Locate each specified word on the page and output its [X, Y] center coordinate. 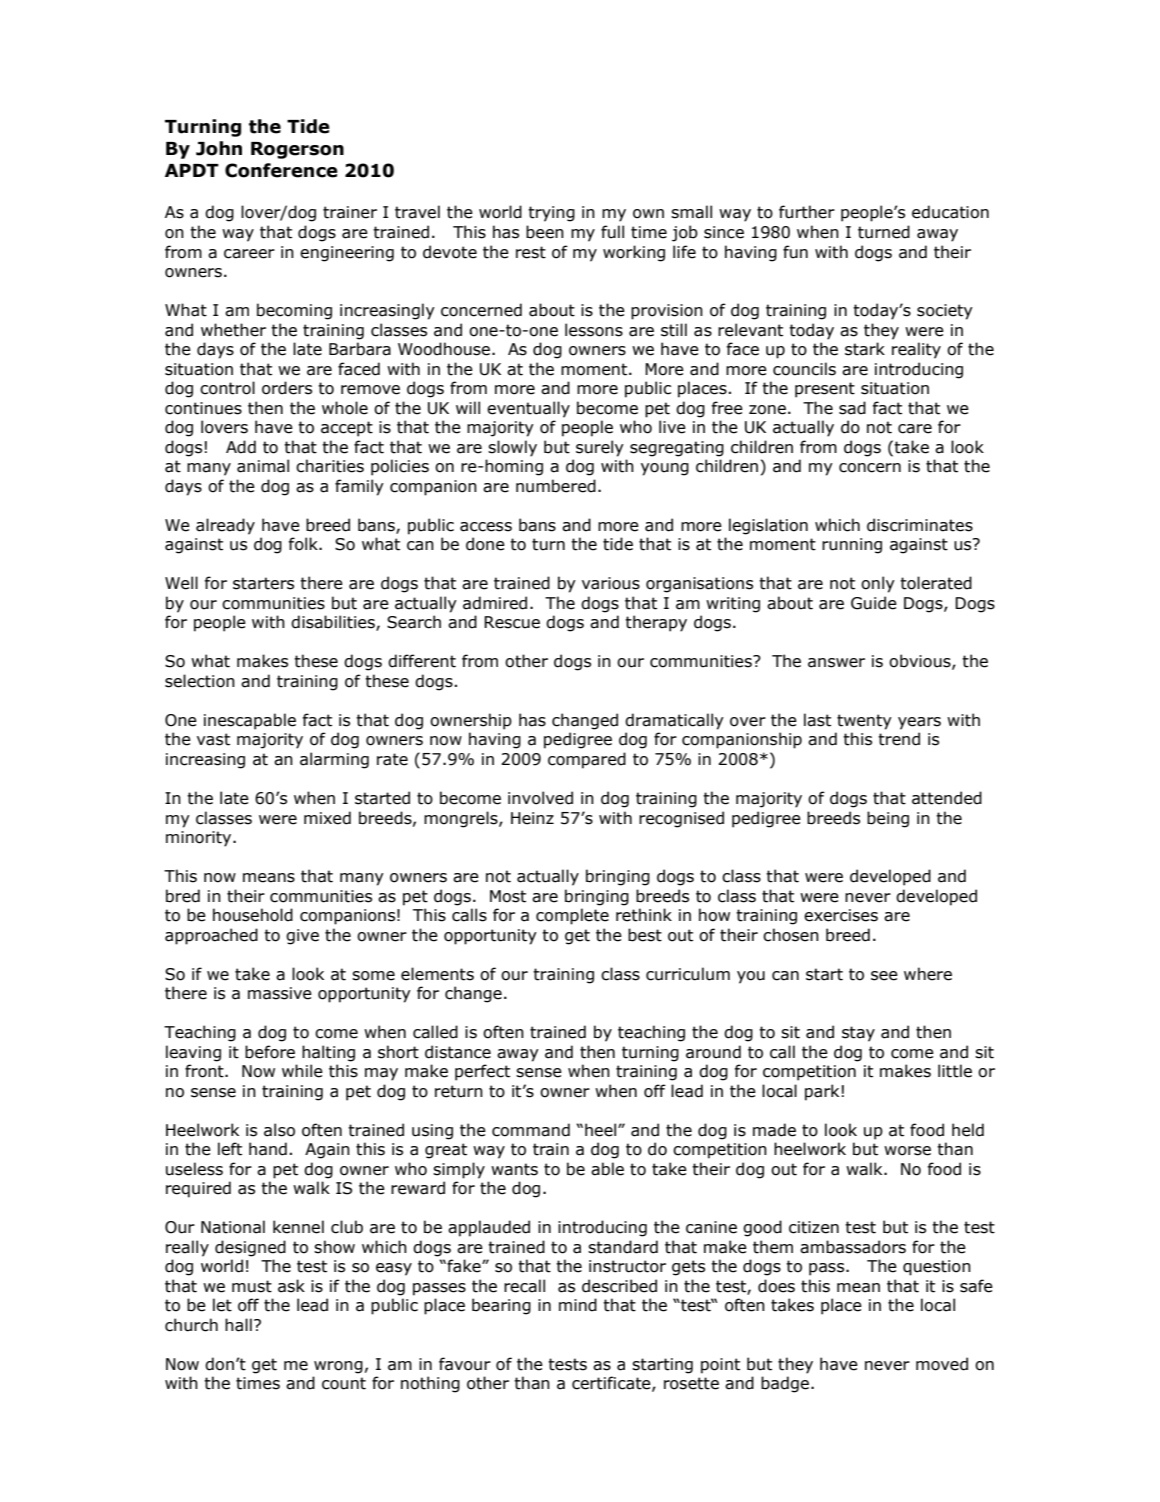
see [884, 976]
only [878, 584]
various [611, 583]
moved [942, 1364]
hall [238, 1325]
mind [578, 1305]
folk [304, 544]
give [302, 937]
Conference [281, 170]
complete [572, 916]
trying [551, 214]
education [950, 212]
